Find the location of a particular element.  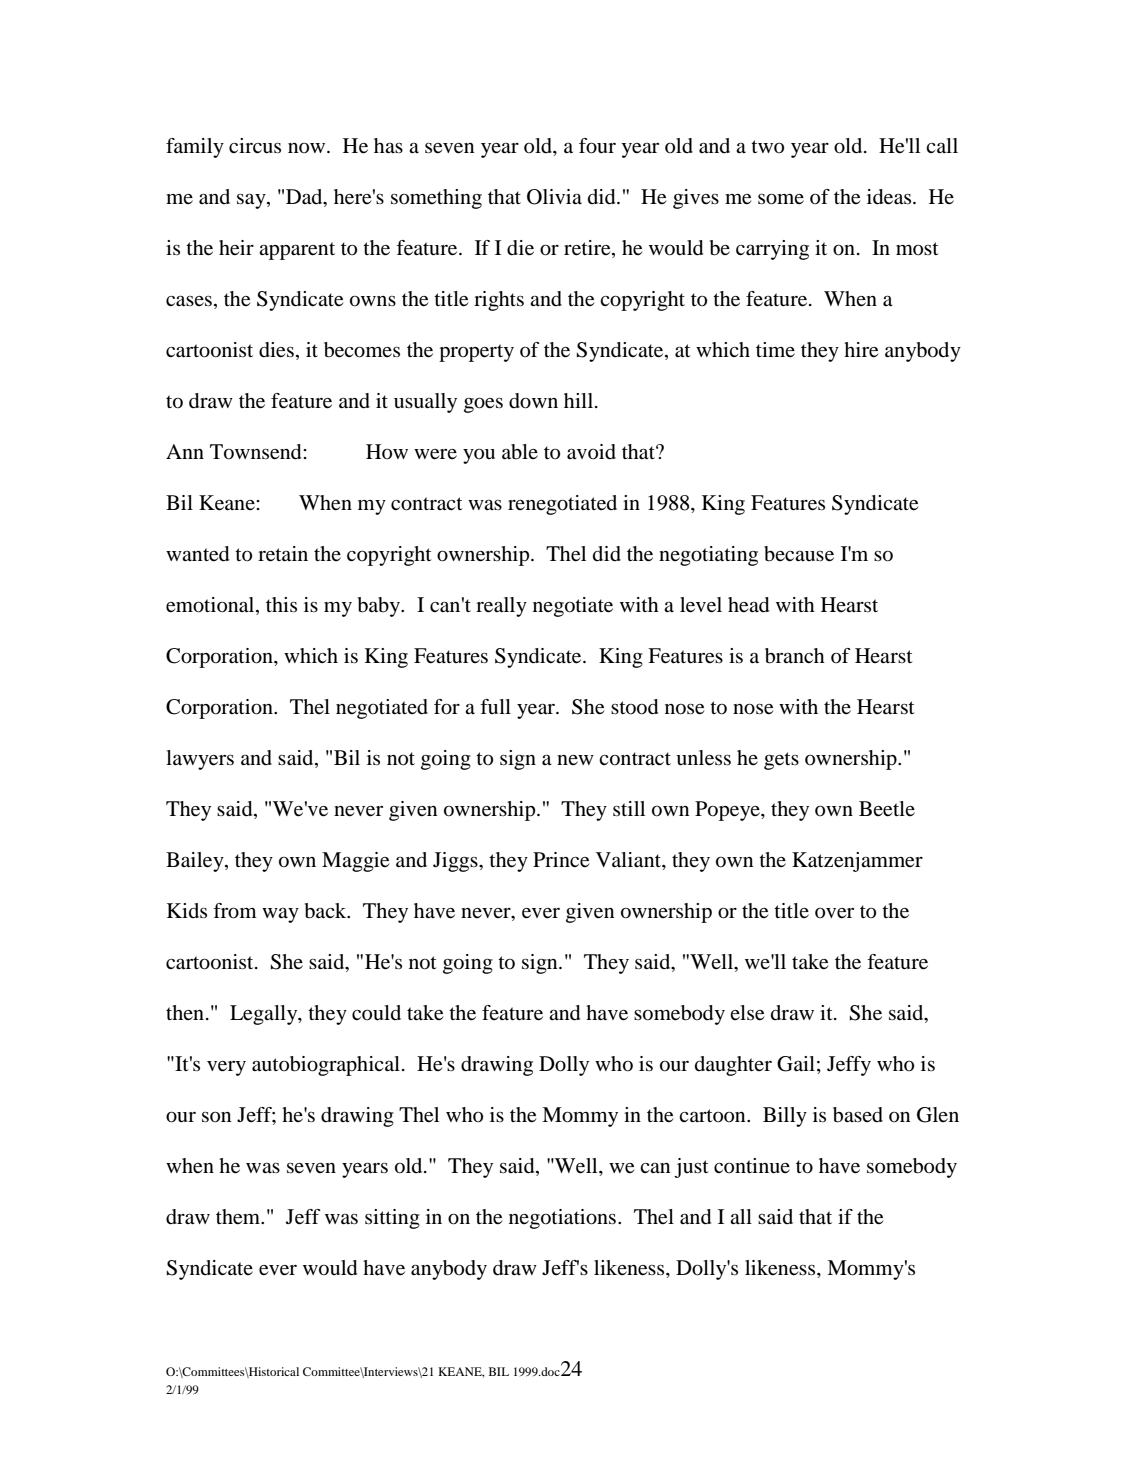

this is located at coordinates (281, 604).
